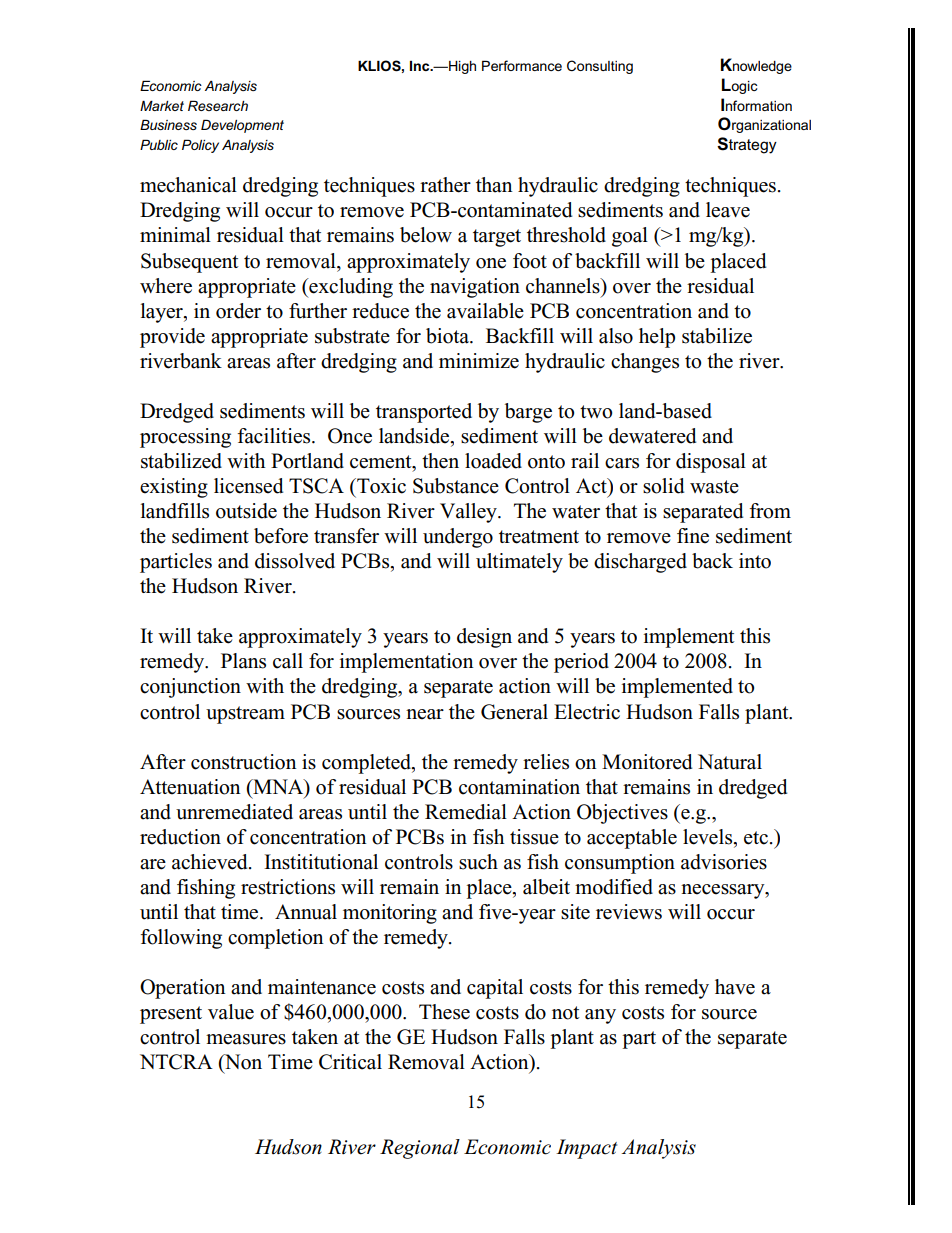 The width and height of the document is (952, 1233). I want to click on Remedial, so click(466, 812).
